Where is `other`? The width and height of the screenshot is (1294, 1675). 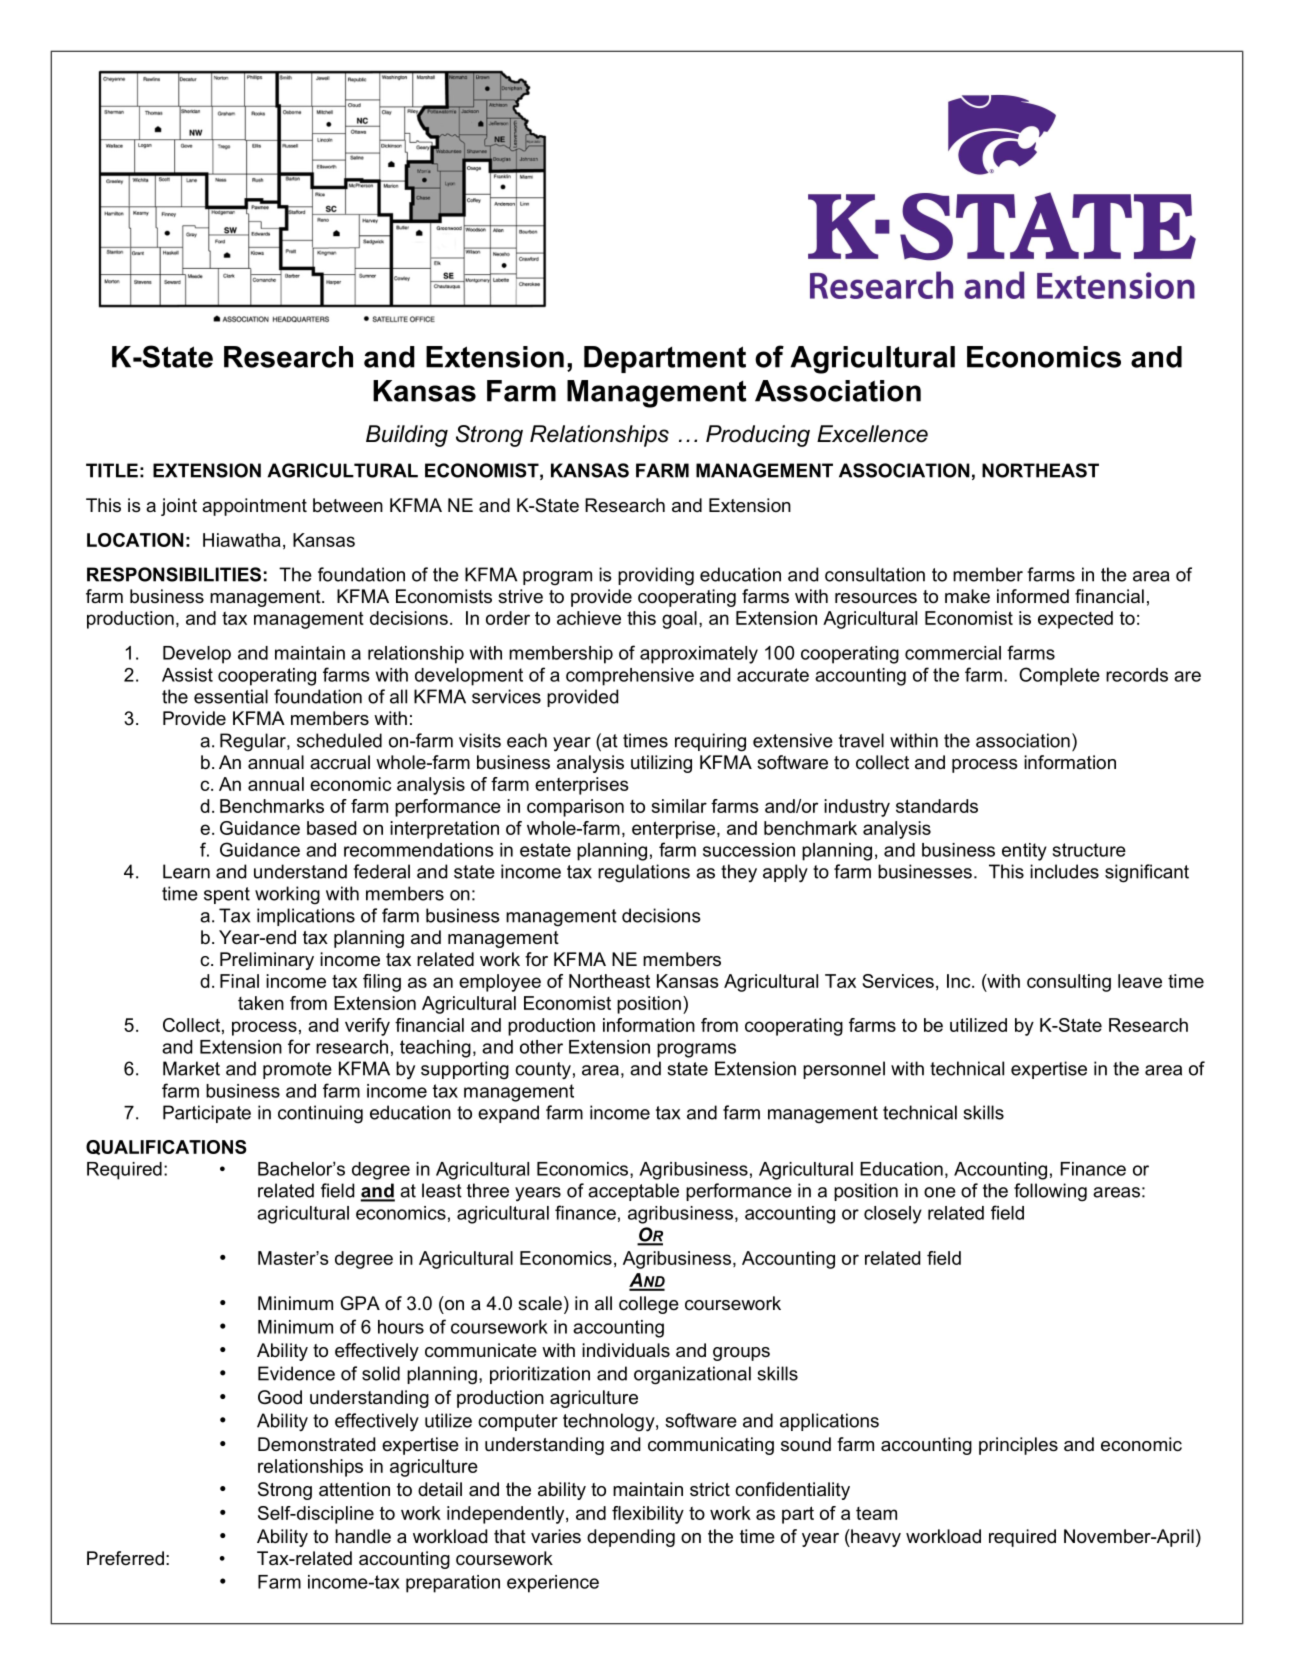 other is located at coordinates (541, 1047).
